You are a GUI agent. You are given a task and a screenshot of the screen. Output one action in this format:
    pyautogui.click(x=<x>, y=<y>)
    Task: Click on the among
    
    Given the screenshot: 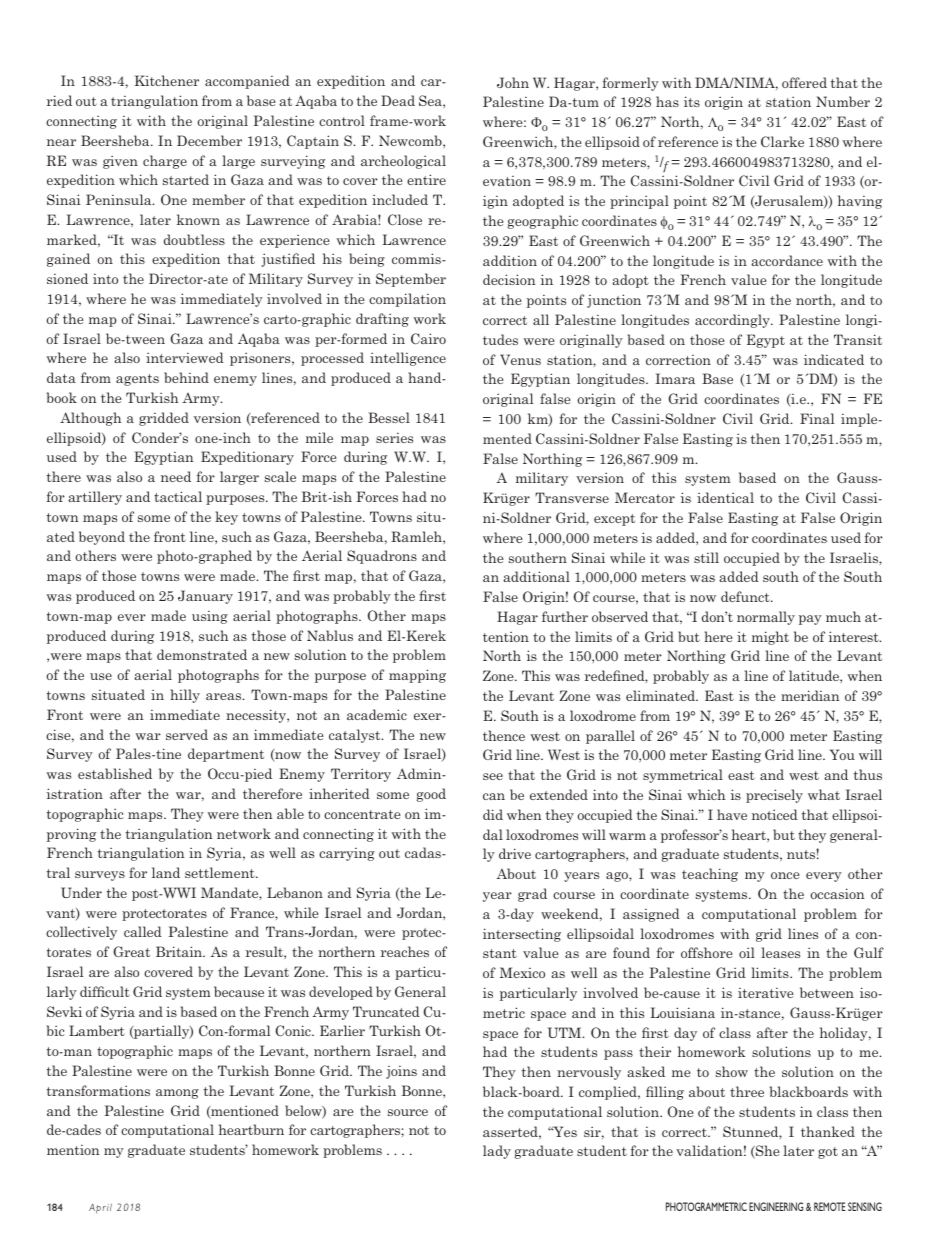 What is the action you would take?
    pyautogui.click(x=177, y=1094)
